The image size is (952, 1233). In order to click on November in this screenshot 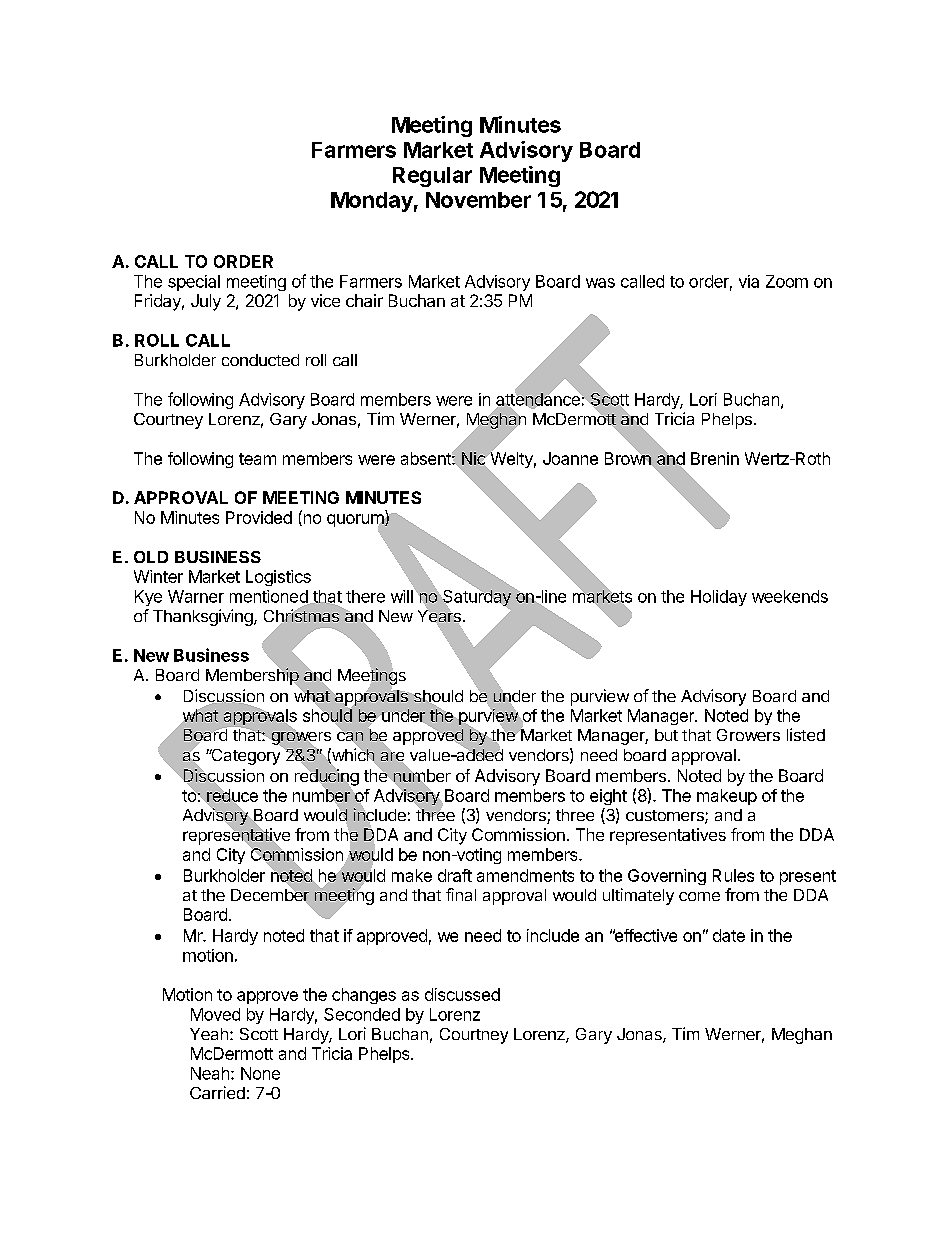, I will do `click(478, 200)`.
